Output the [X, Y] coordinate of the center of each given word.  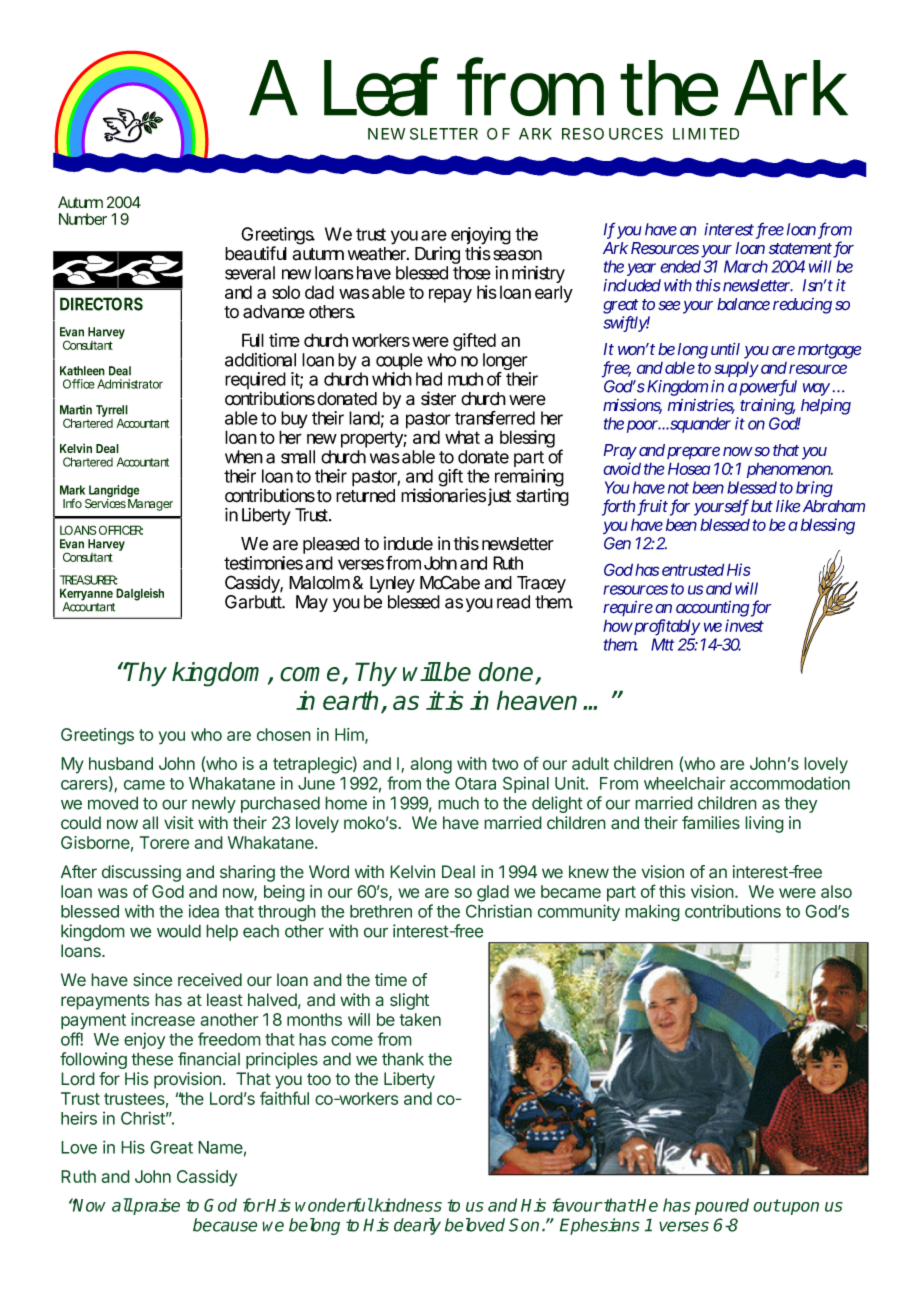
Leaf [381, 87]
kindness [407, 1205]
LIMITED [706, 134]
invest [744, 625]
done [507, 673]
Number [83, 219]
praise [156, 1206]
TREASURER [88, 580]
